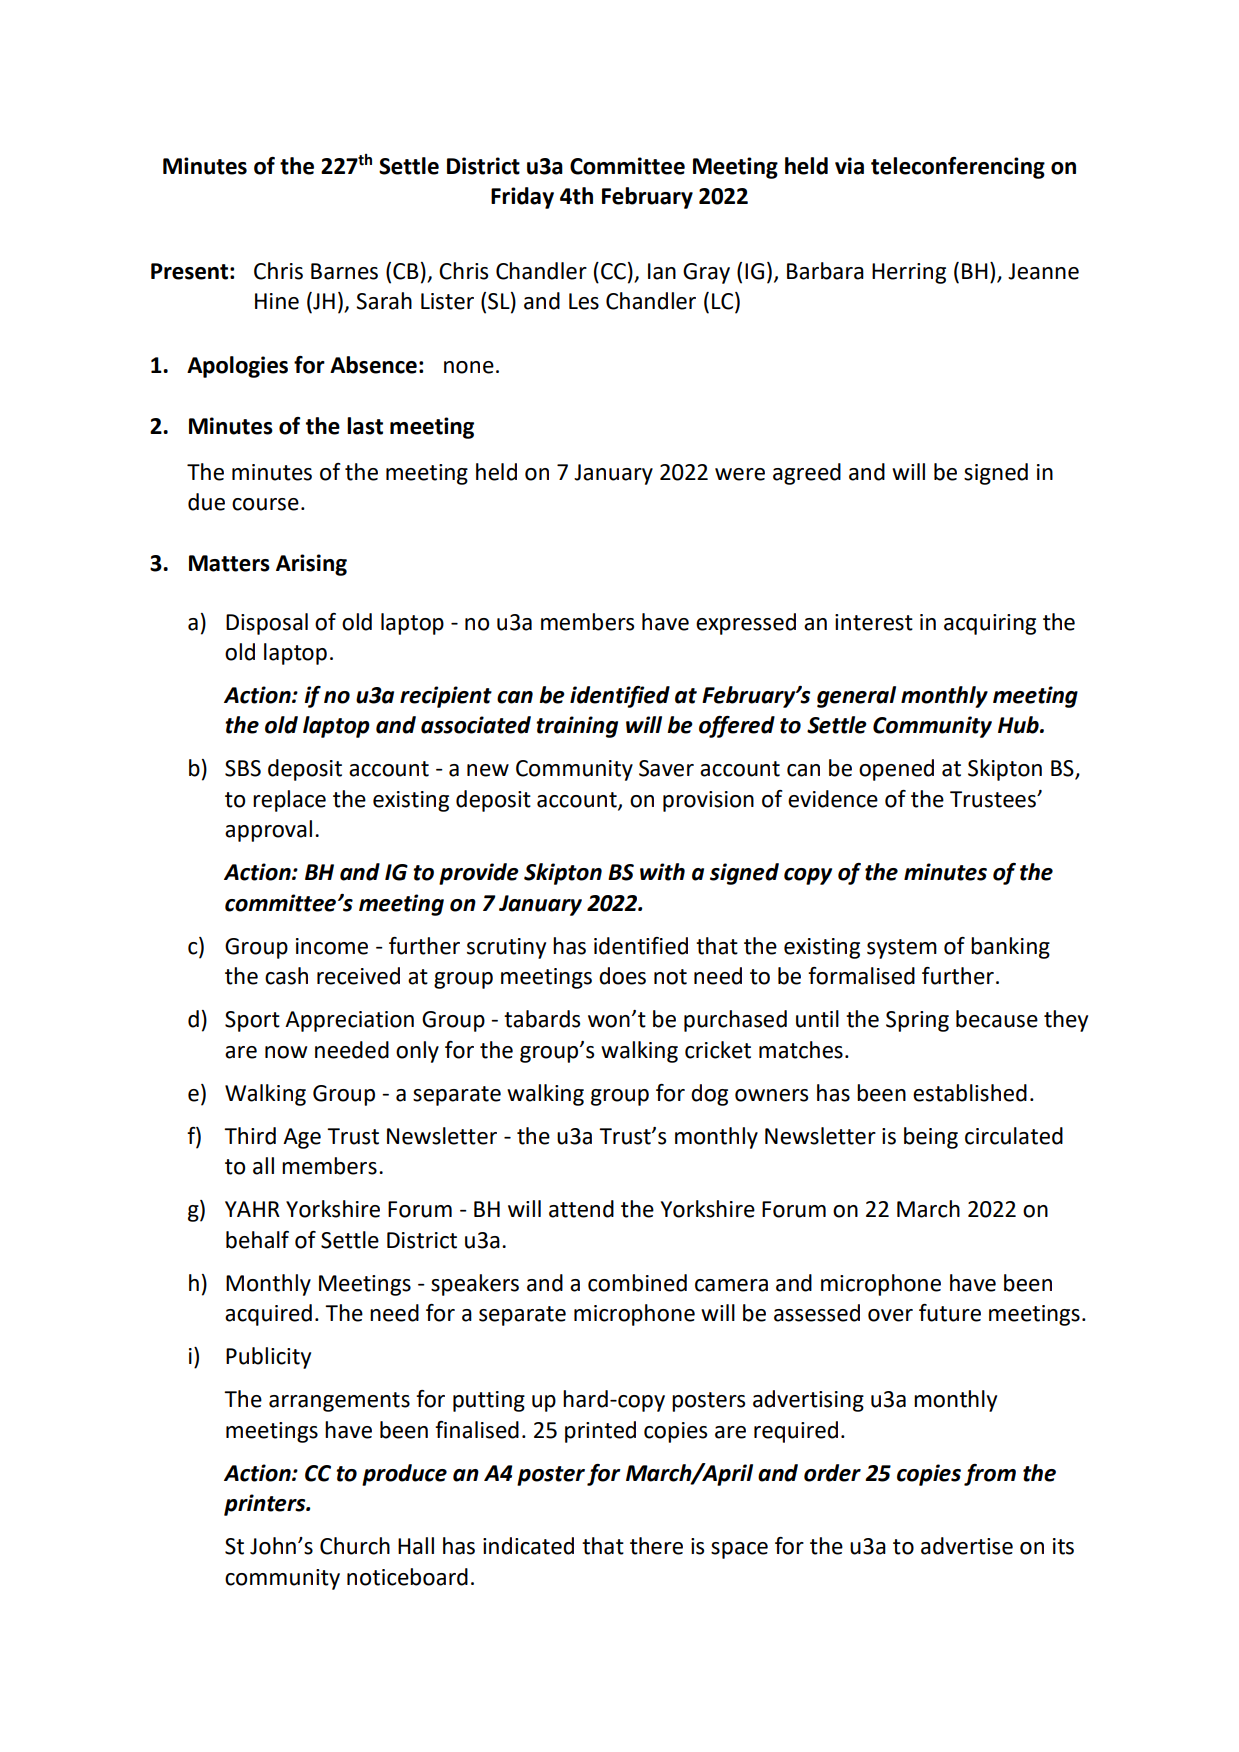 This screenshot has height=1752, width=1239. I want to click on Barnes, so click(344, 271).
